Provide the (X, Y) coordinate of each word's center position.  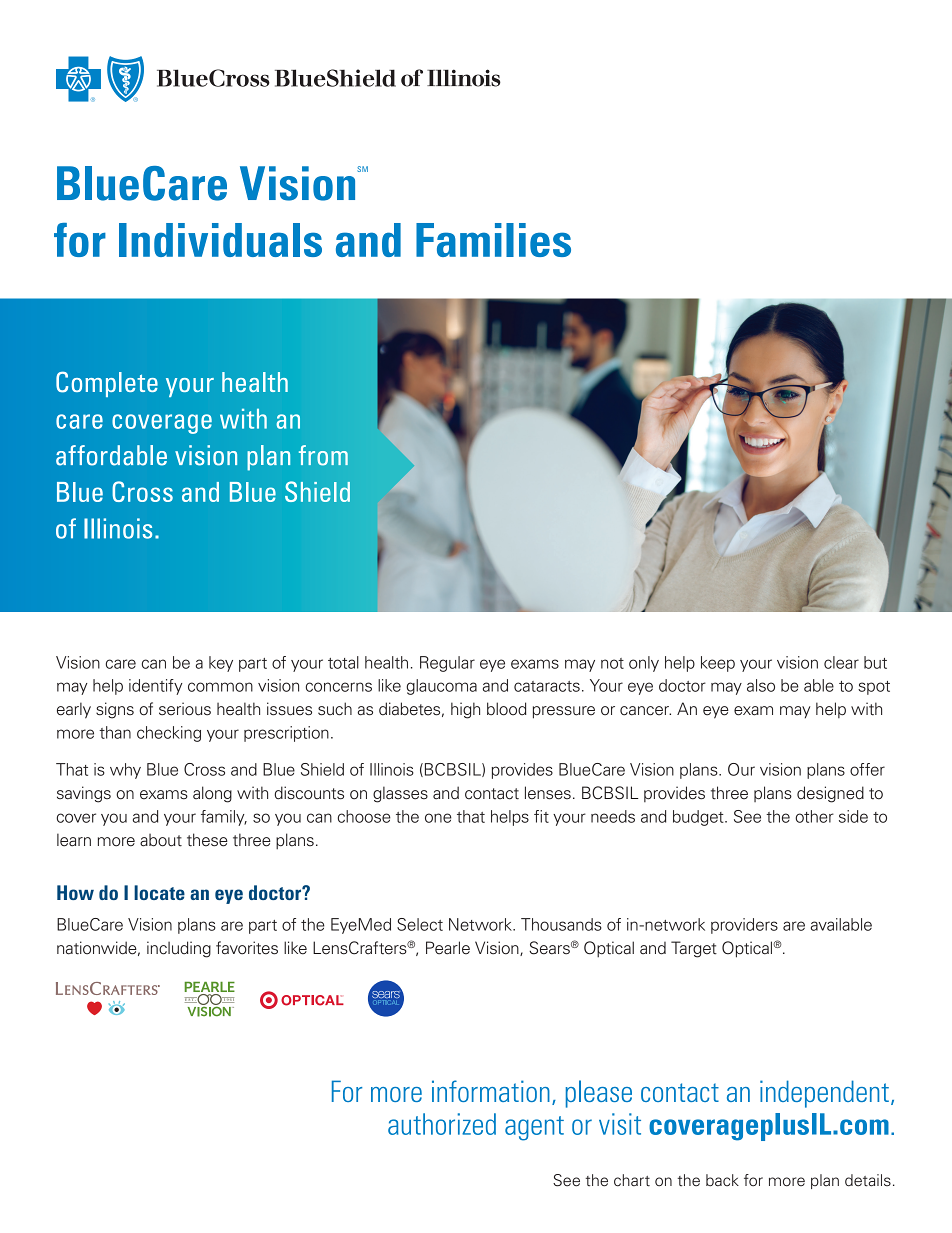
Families (493, 240)
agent (534, 1128)
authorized (442, 1124)
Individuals (220, 240)
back (722, 1180)
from (323, 455)
